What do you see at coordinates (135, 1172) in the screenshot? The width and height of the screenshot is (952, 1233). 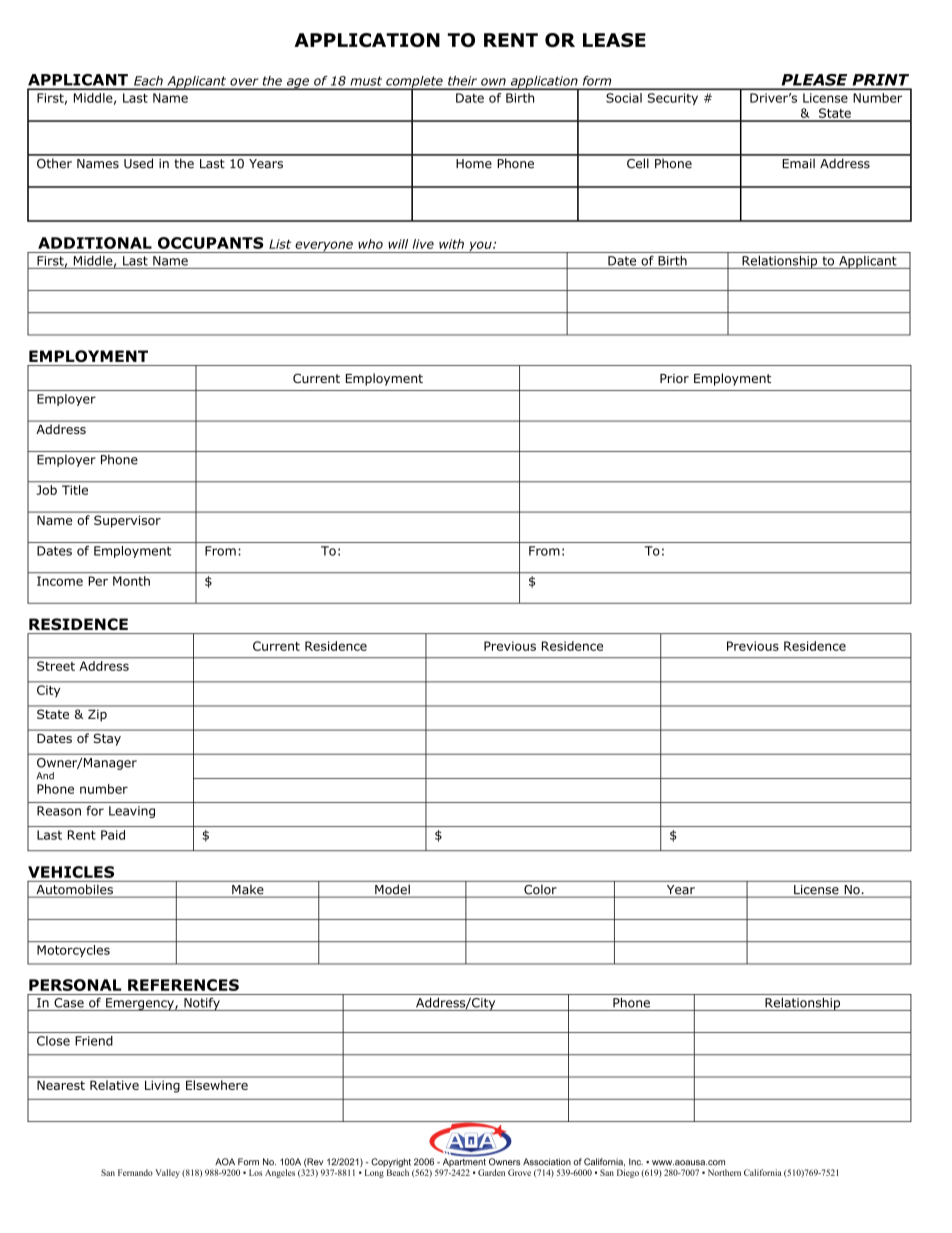 I see `Fernando` at bounding box center [135, 1172].
